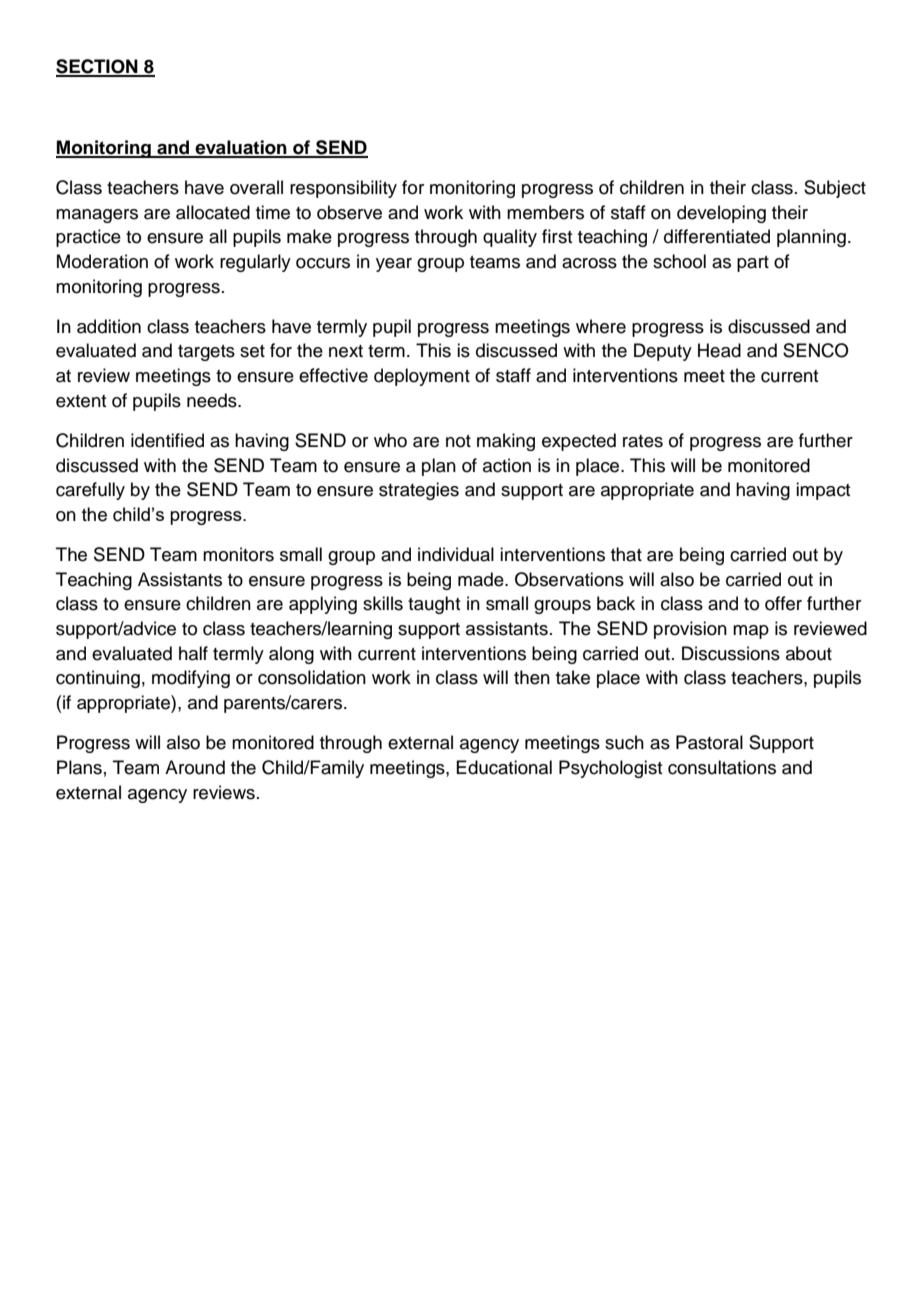 The width and height of the document is (924, 1308). I want to click on Pastoral, so click(709, 742).
